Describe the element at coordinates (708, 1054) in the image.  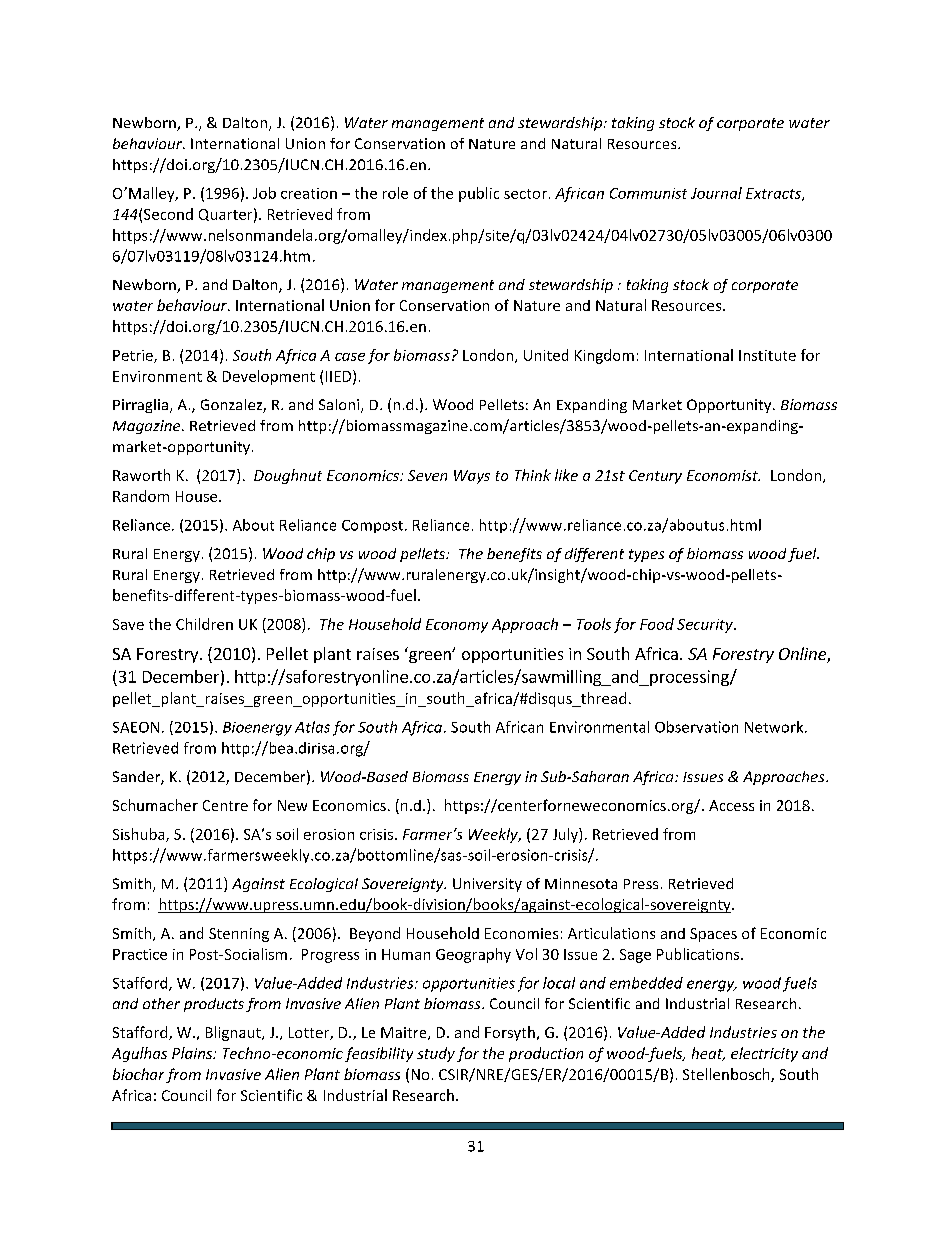
I see `heat` at that location.
